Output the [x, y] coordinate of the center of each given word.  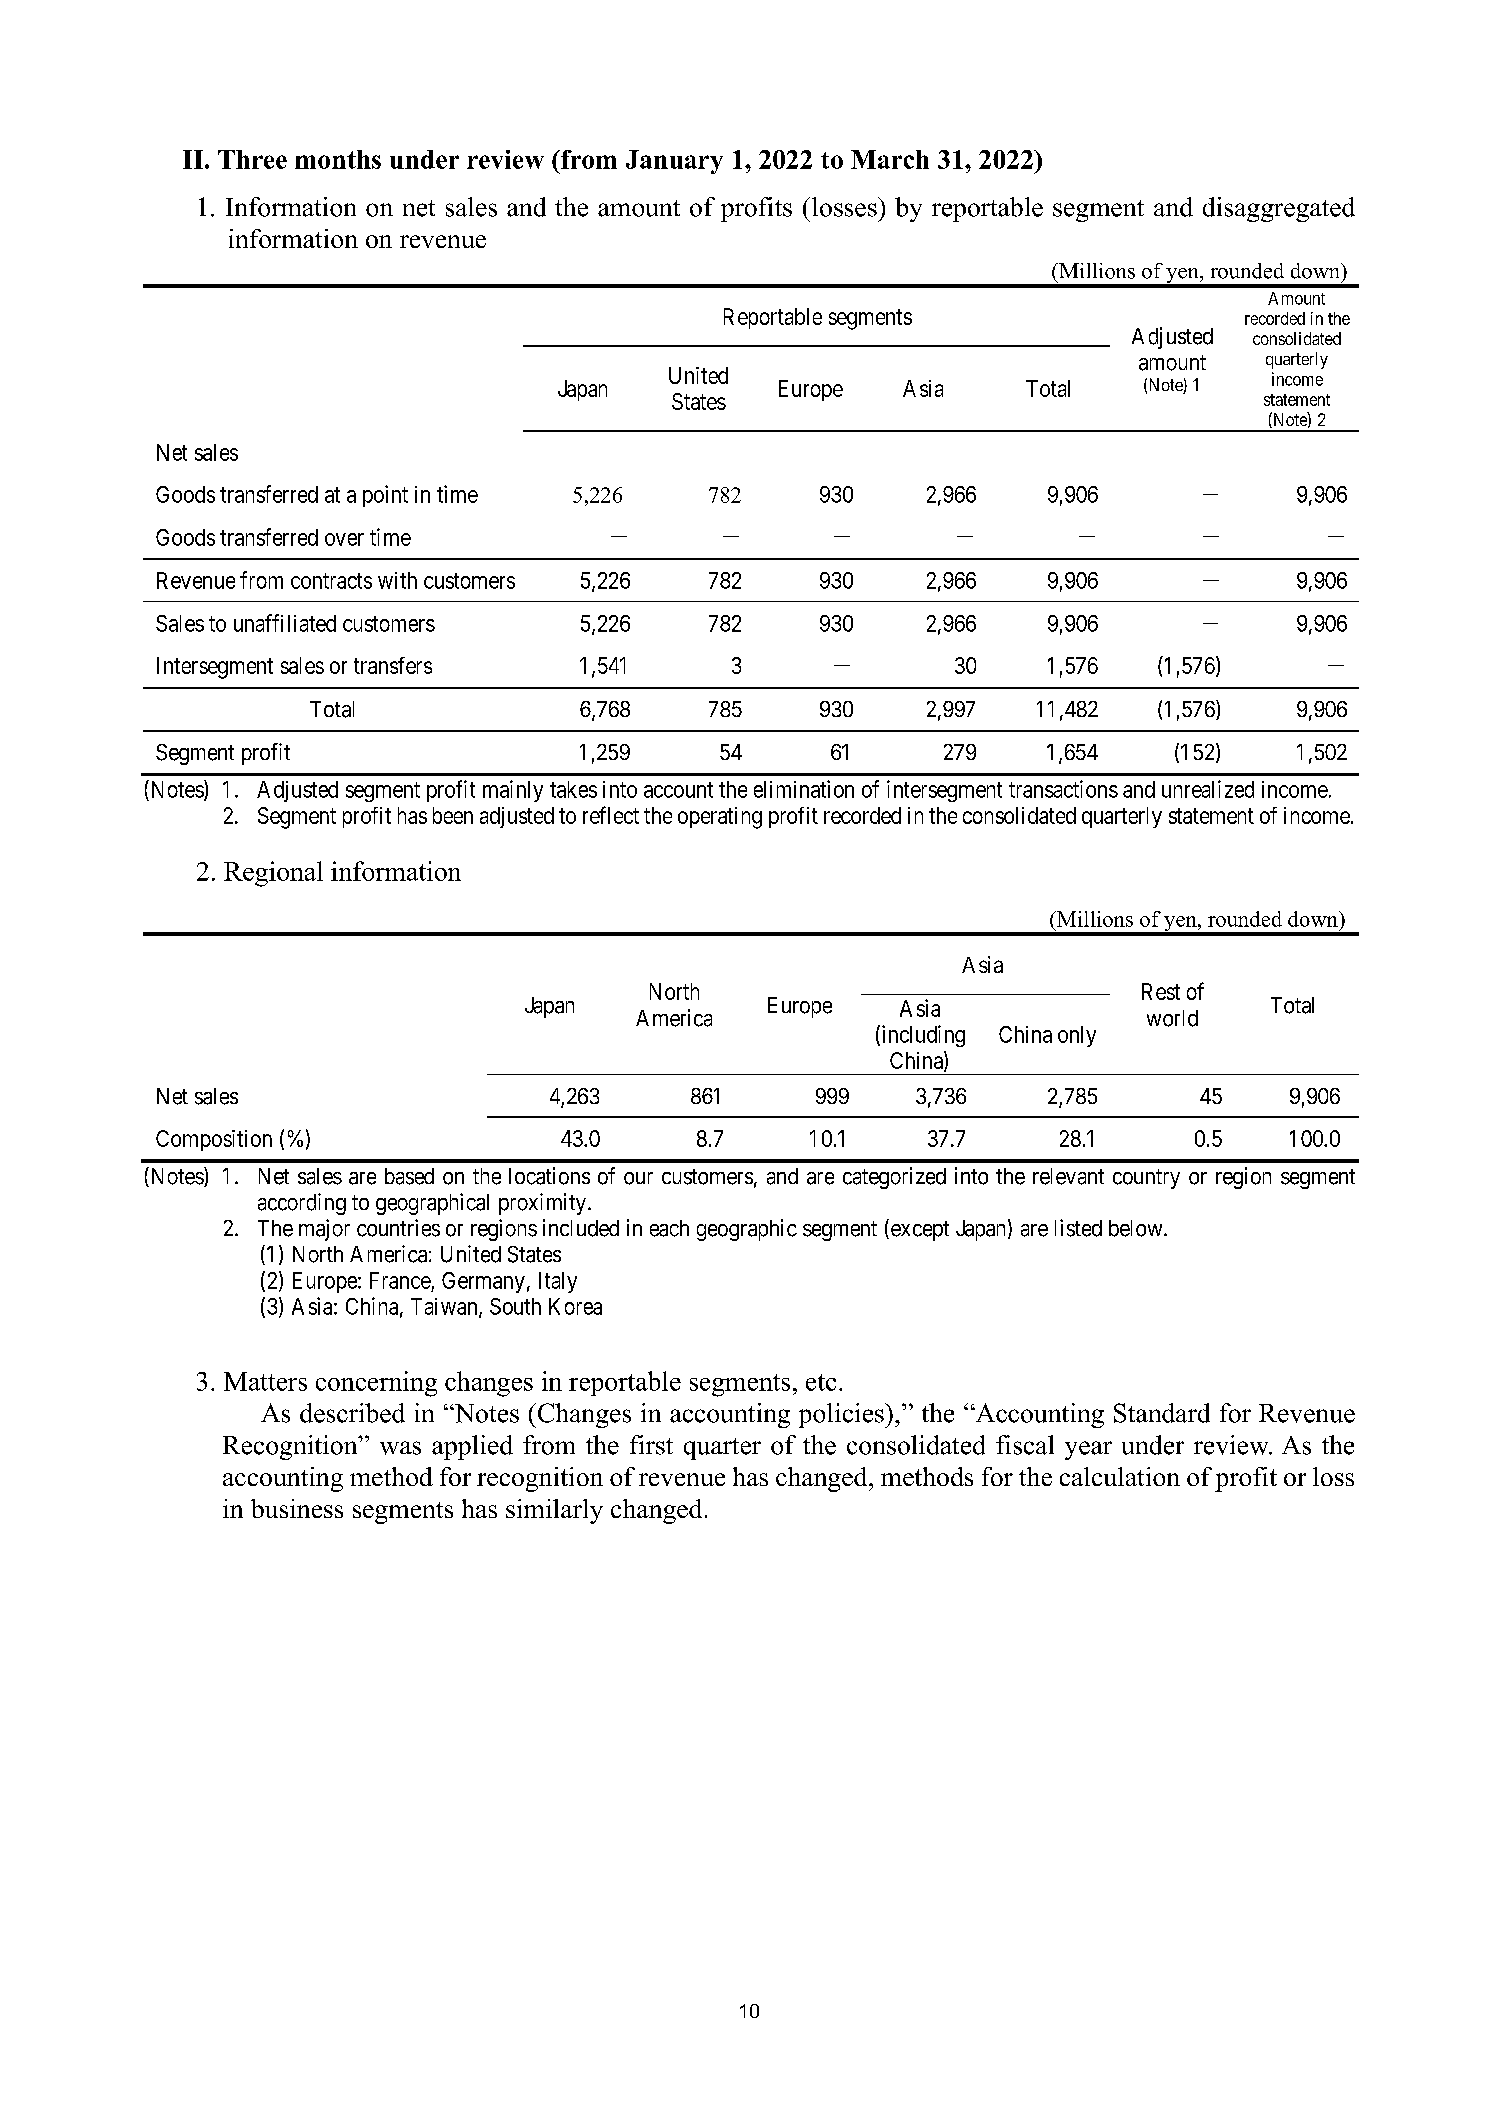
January [674, 162]
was [400, 1448]
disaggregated [1279, 209]
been [453, 815]
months [338, 159]
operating [720, 818]
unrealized [1208, 789]
